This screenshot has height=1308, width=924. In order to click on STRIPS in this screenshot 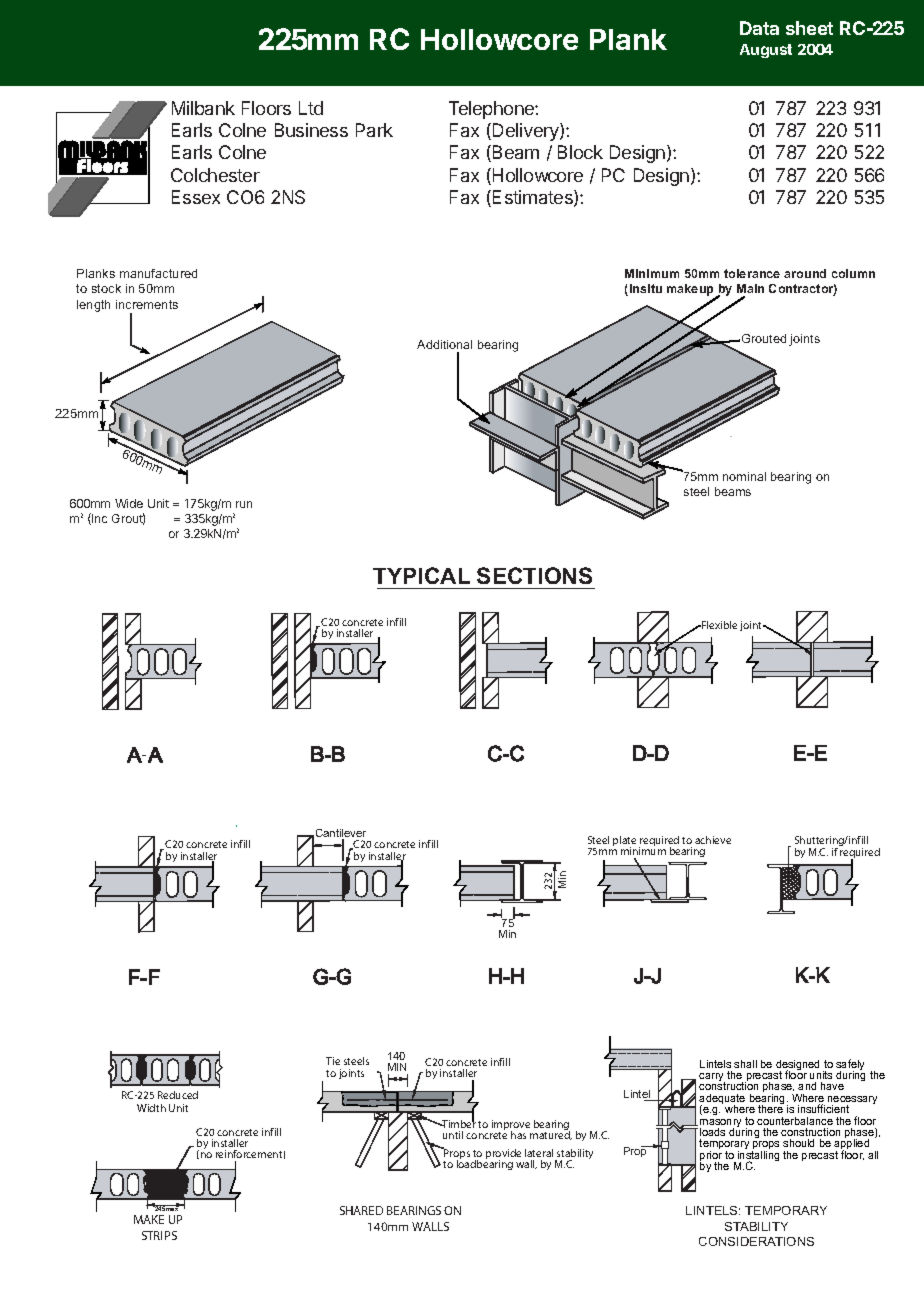, I will do `click(159, 1235)`.
